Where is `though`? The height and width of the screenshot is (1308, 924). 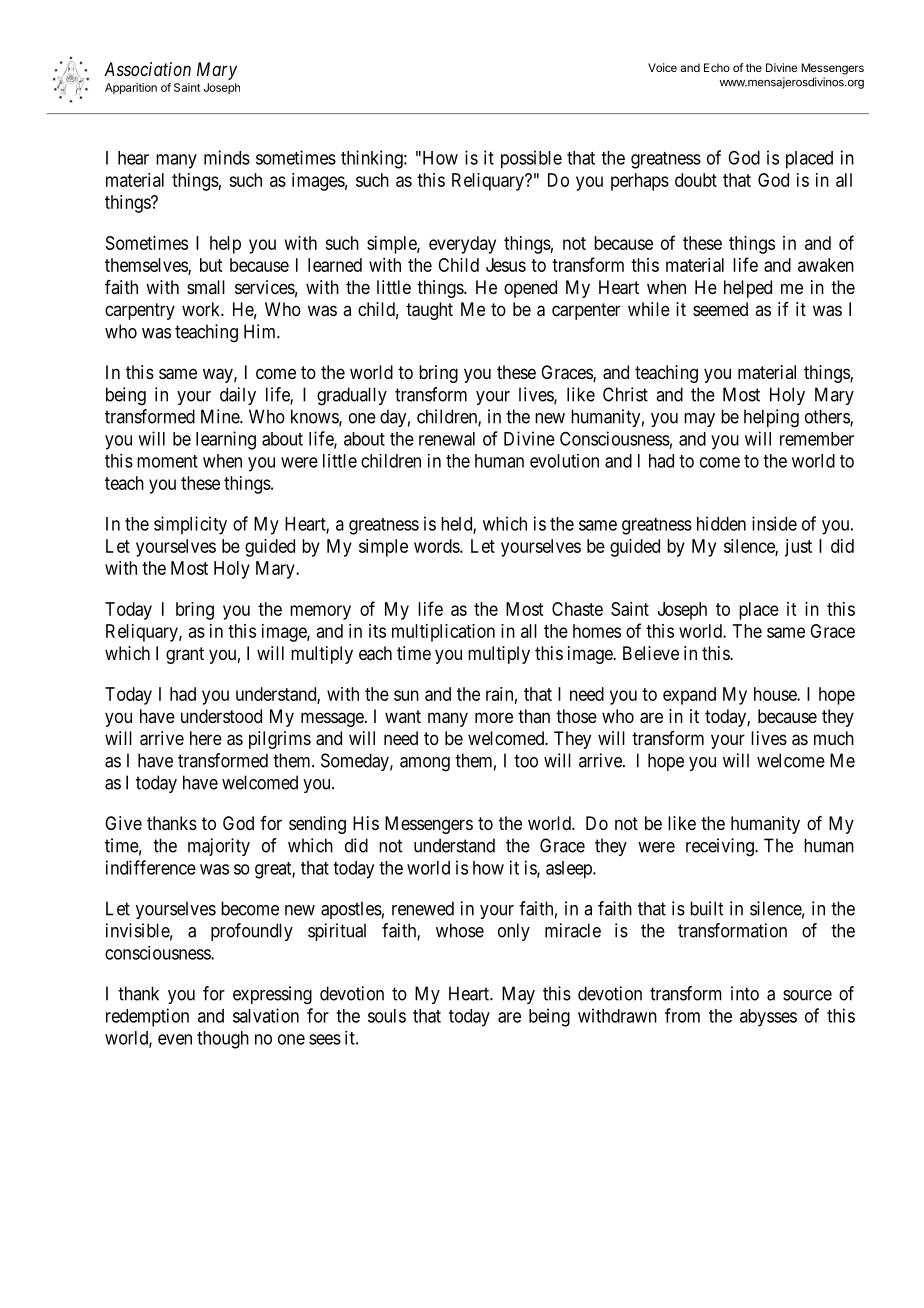
though is located at coordinates (223, 1040).
